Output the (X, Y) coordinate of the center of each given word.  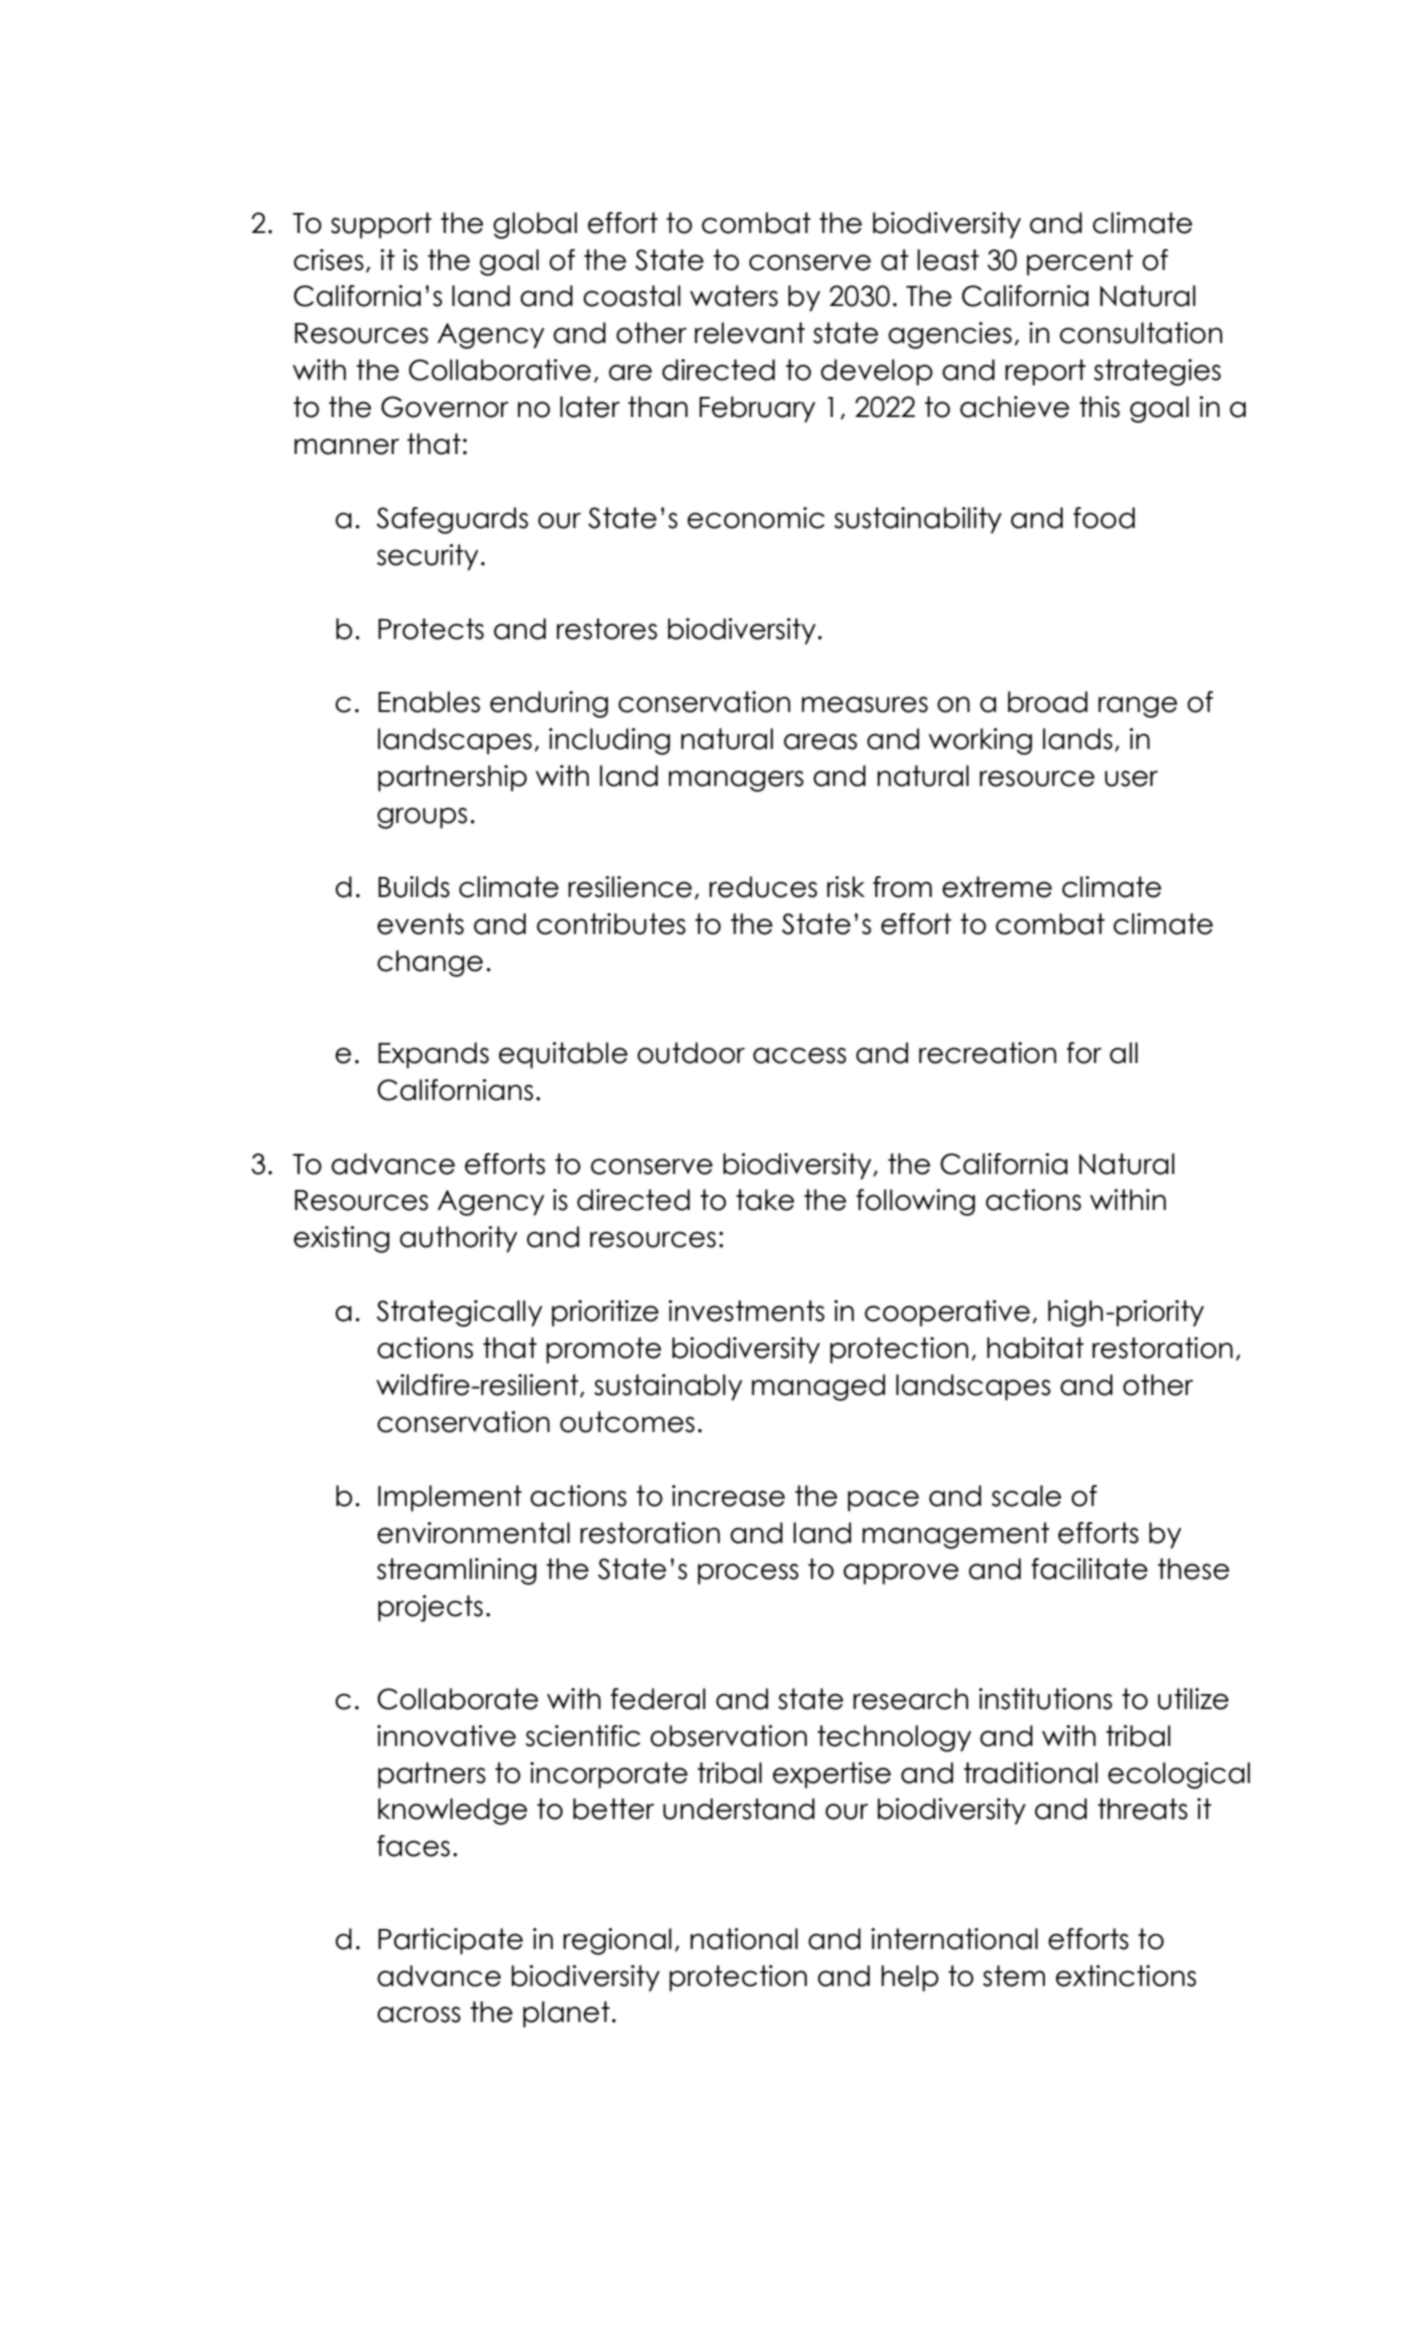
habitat (1035, 1348)
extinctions (1126, 1976)
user (1131, 778)
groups (422, 818)
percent (1080, 262)
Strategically (459, 1313)
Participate (450, 1941)
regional (617, 1941)
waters (734, 296)
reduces (763, 887)
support (381, 225)
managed (818, 1387)
